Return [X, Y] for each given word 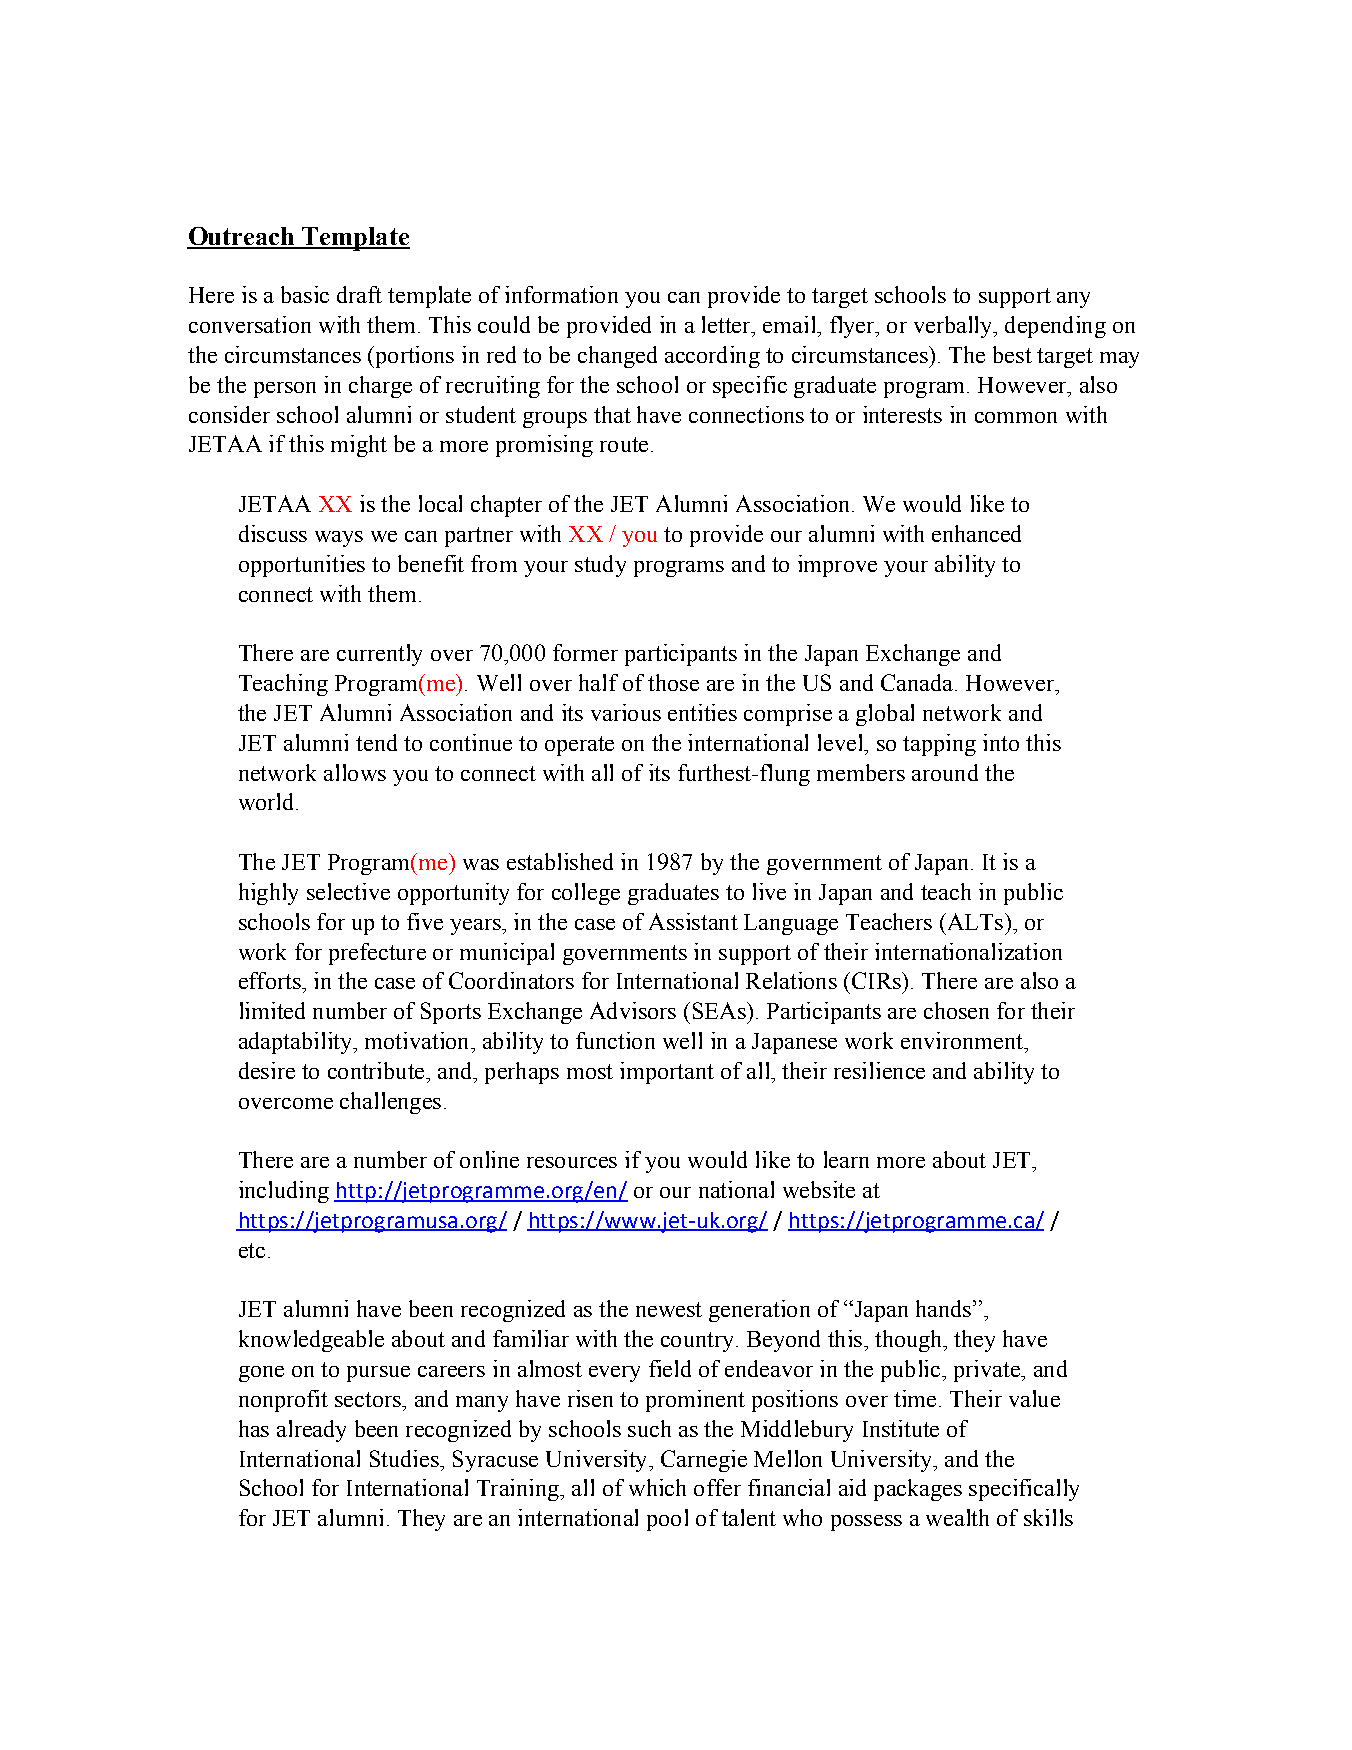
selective [348, 891]
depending [1055, 327]
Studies [405, 1458]
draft [359, 294]
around [945, 772]
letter [727, 324]
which [657, 1487]
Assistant [693, 921]
